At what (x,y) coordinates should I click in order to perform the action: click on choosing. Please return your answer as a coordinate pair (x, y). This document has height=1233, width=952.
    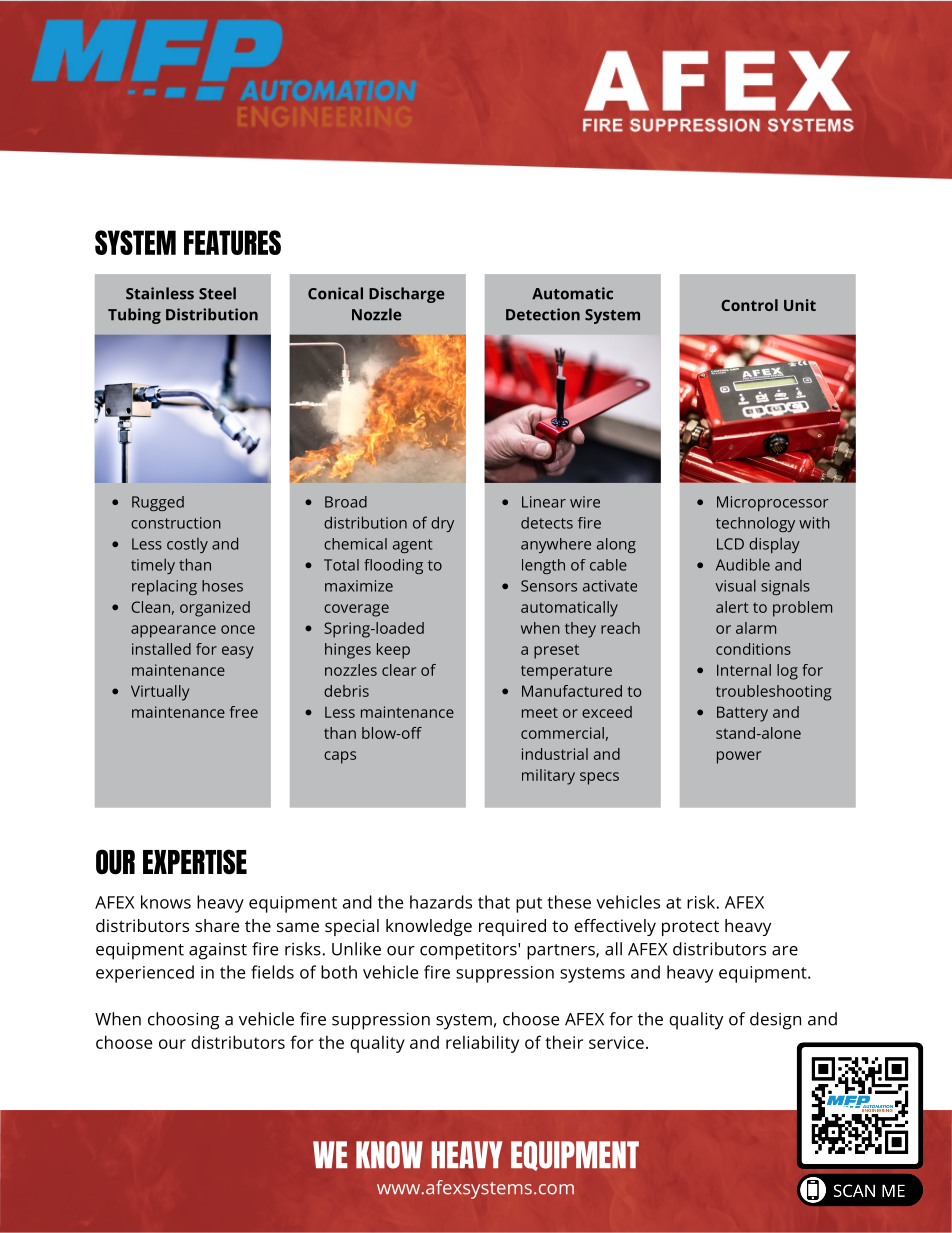
    Looking at the image, I should click on (184, 1021).
